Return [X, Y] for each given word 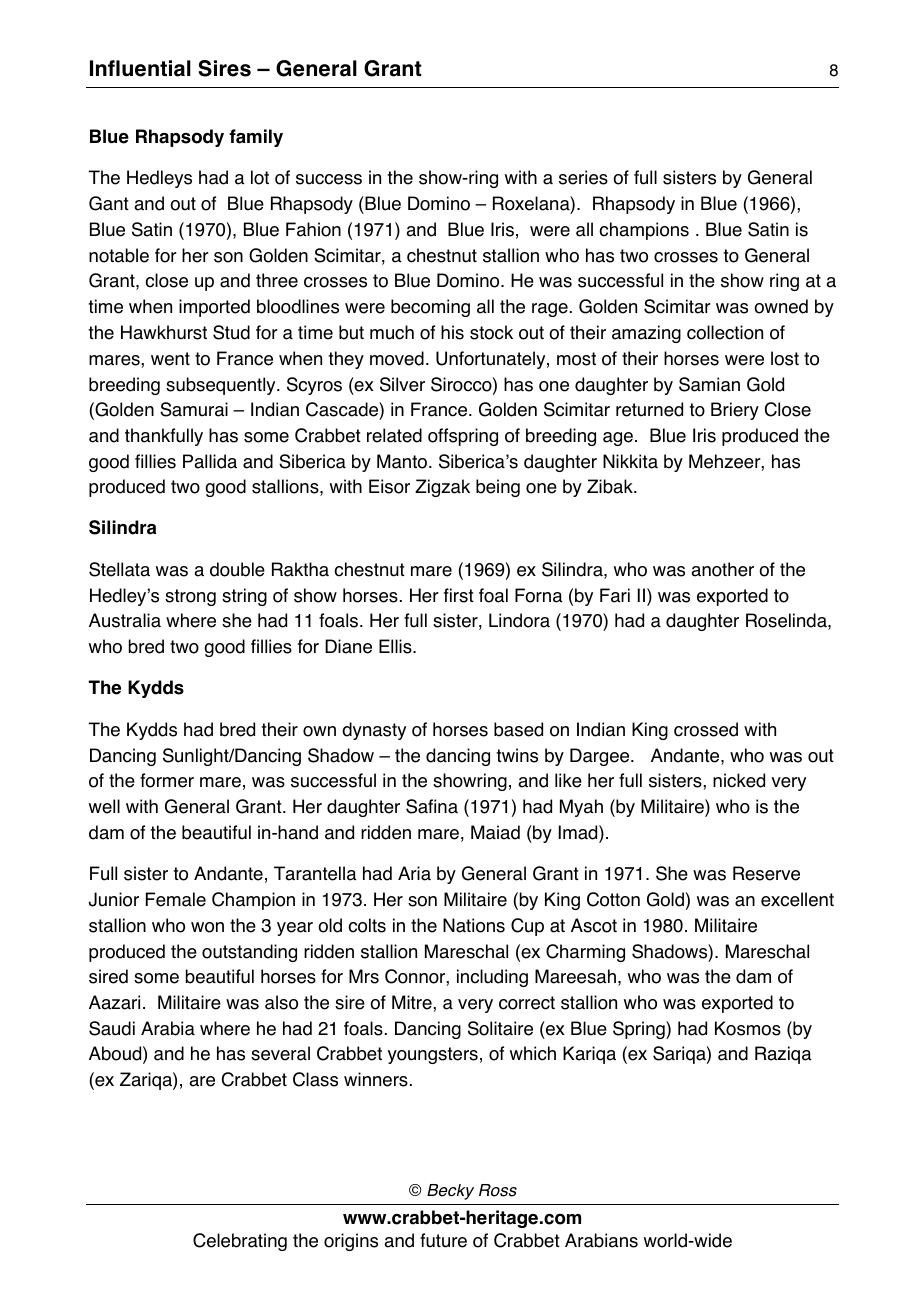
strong [190, 597]
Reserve [766, 873]
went [170, 359]
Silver [402, 384]
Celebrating [240, 1242]
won [207, 927]
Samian [709, 384]
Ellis [396, 646]
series [583, 177]
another [722, 569]
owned [781, 306]
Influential [140, 68]
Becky [450, 1192]
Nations [474, 925]
